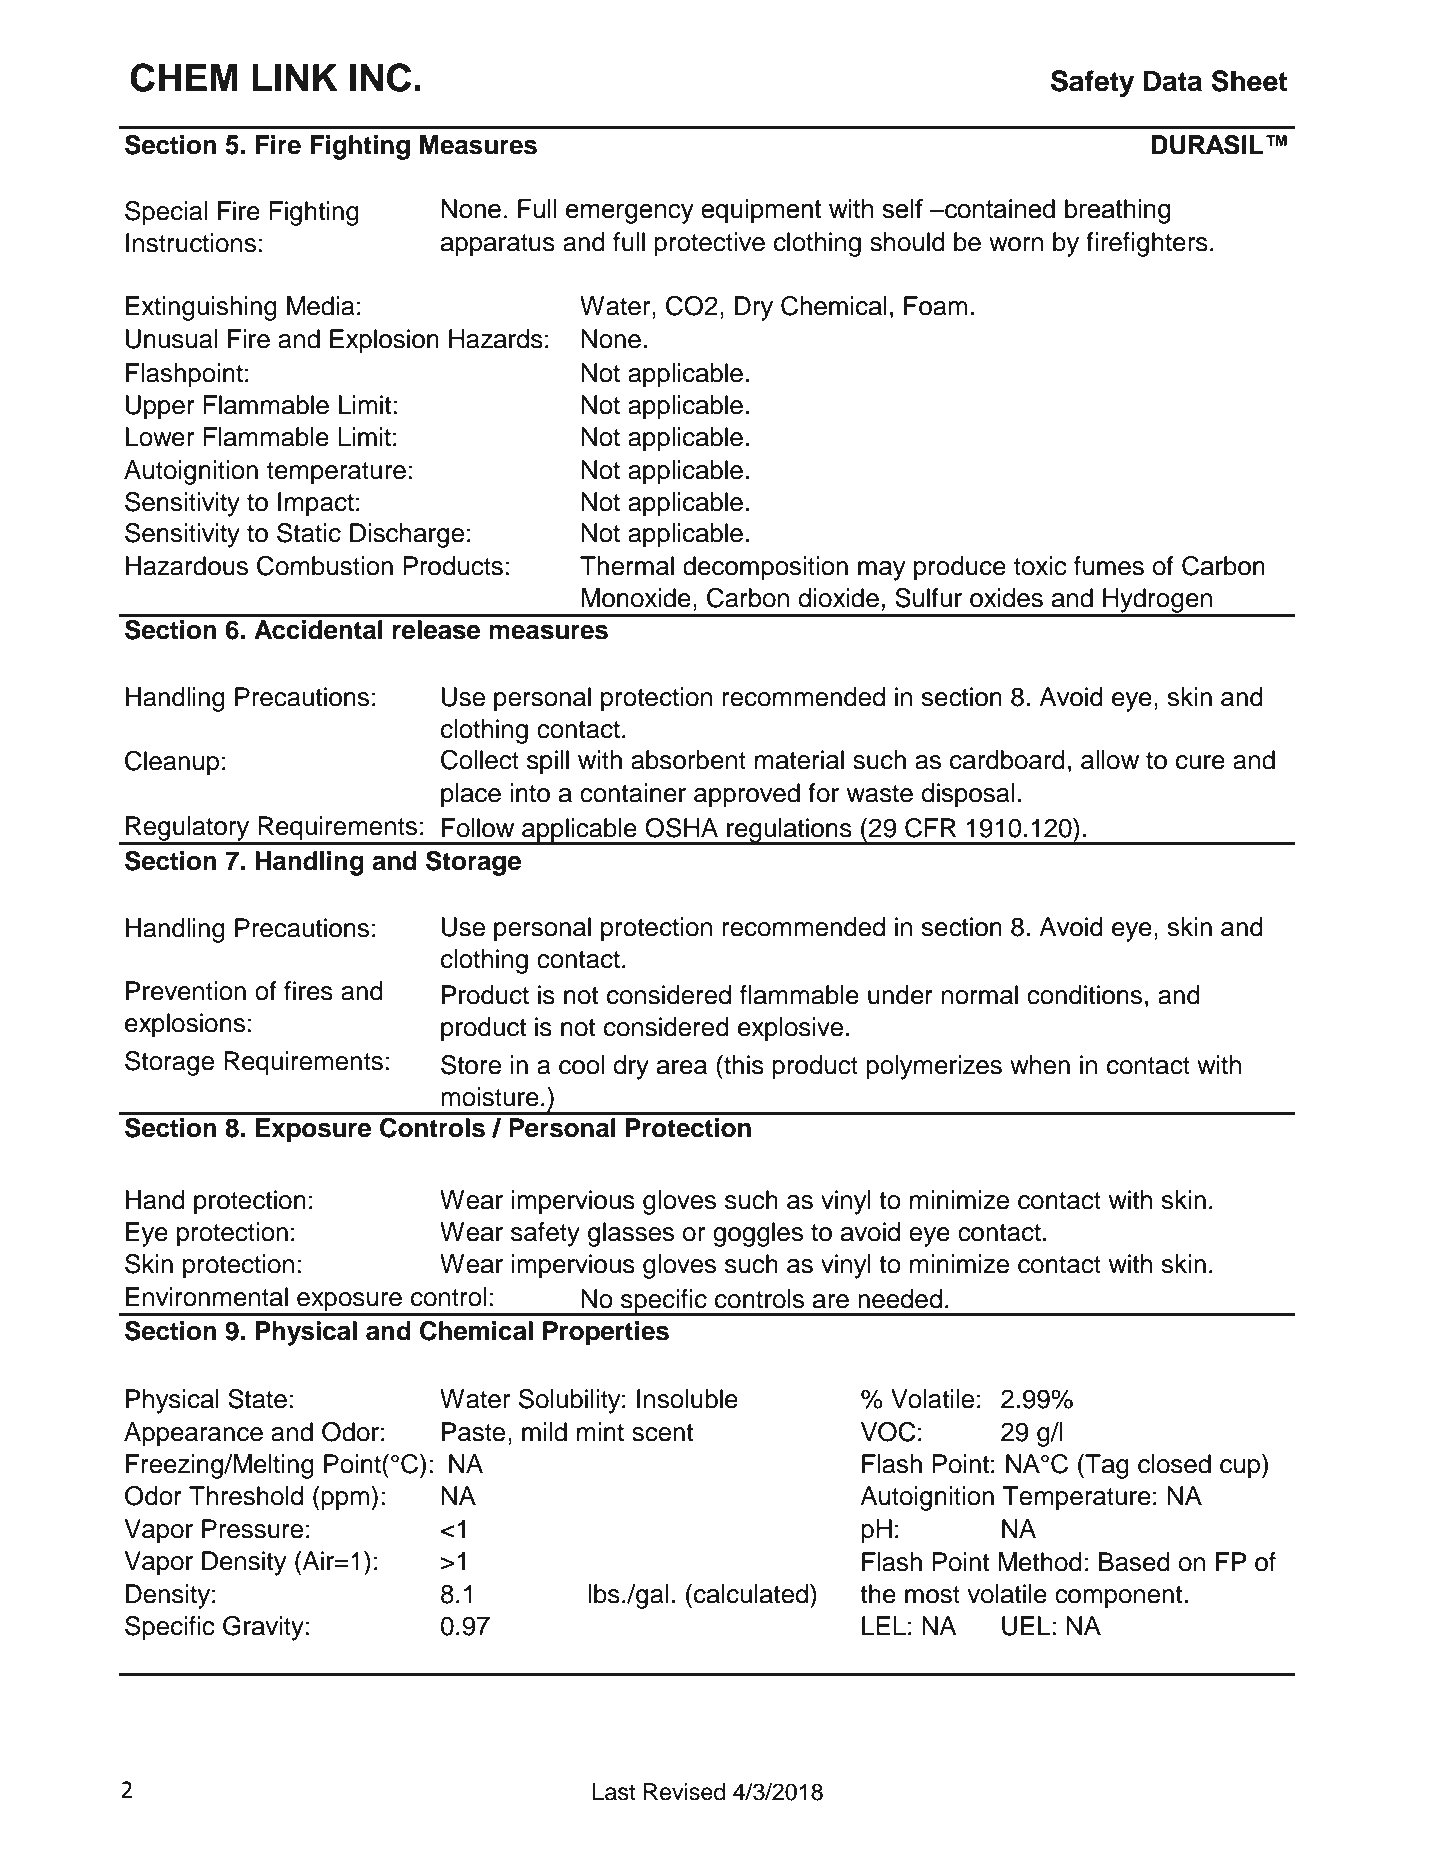  What do you see at coordinates (1120, 1597) in the screenshot?
I see `component` at bounding box center [1120, 1597].
